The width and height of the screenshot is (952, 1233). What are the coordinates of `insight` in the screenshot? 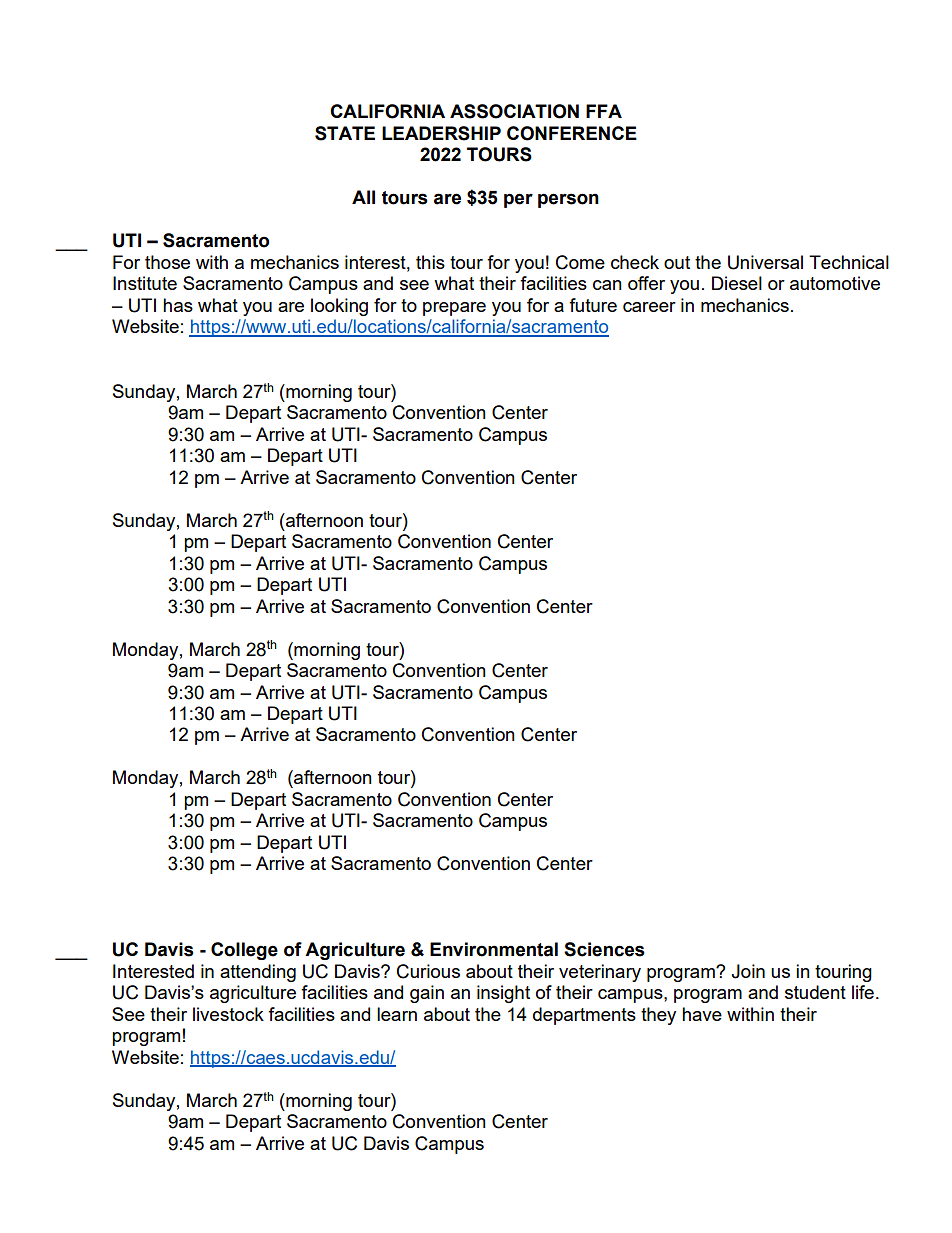 It's located at (503, 994).
